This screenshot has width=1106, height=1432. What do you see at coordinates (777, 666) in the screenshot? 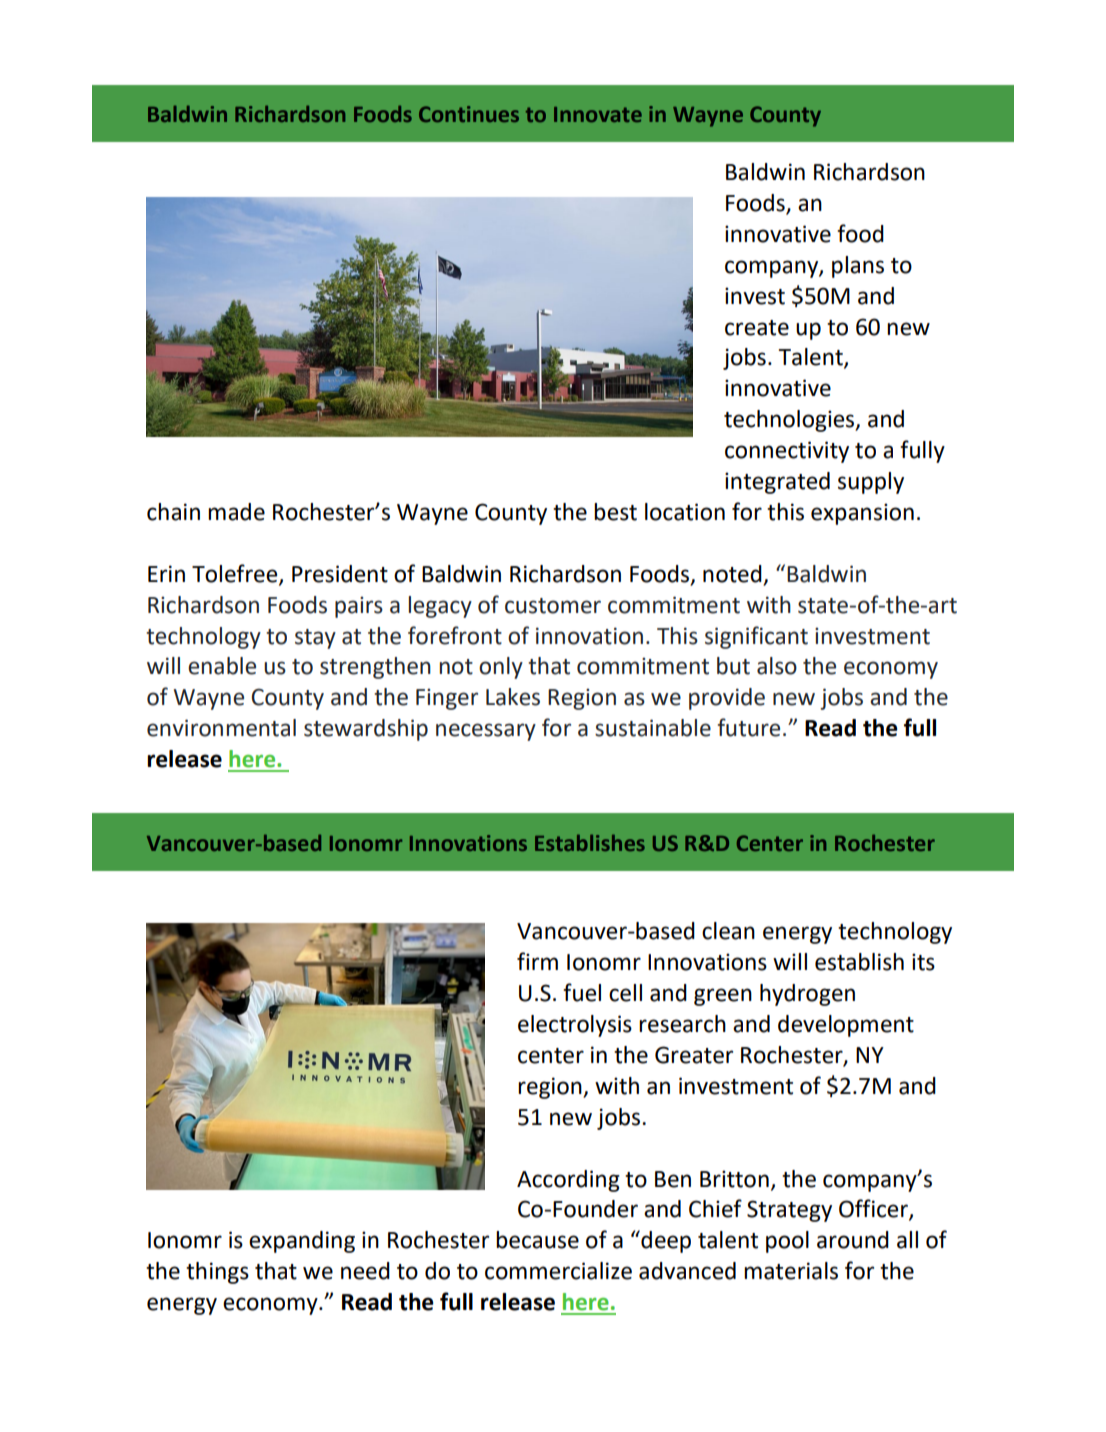
I see `also` at bounding box center [777, 666].
